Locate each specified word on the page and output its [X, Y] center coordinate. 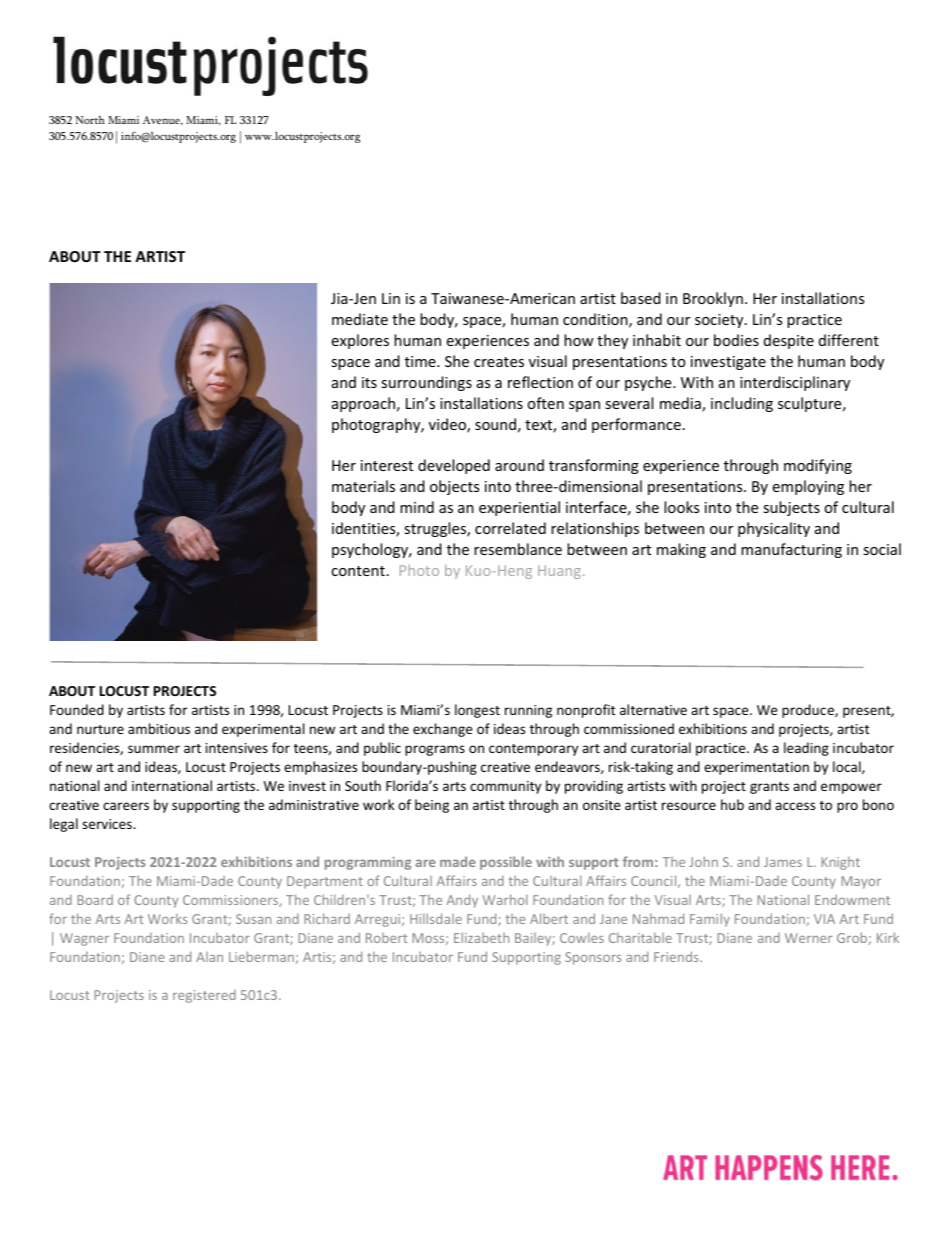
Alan [209, 957]
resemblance [518, 549]
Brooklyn [713, 299]
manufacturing [791, 550]
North [90, 120]
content [358, 571]
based [641, 298]
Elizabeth [481, 937]
